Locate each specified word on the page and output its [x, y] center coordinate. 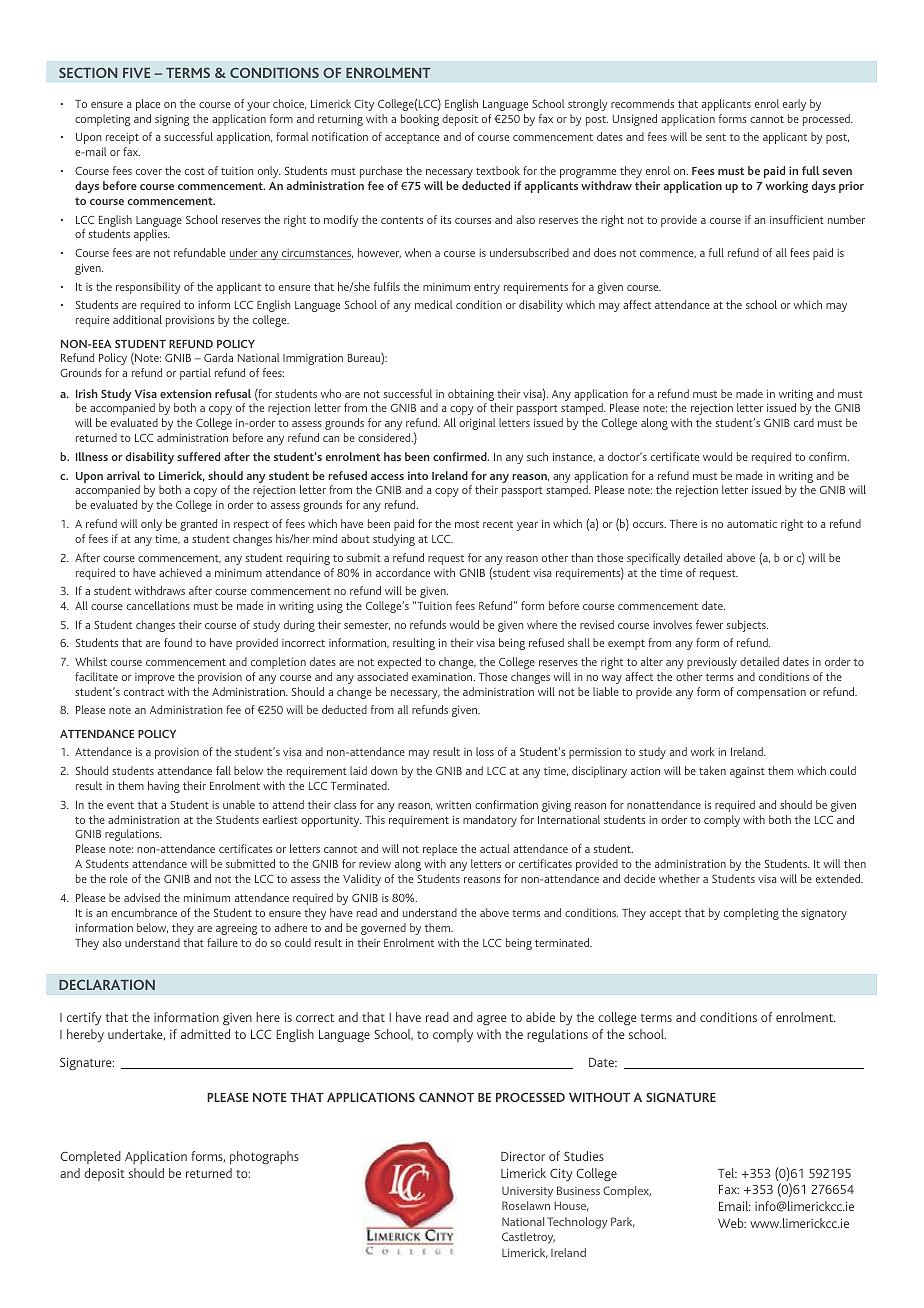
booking [420, 120]
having [164, 787]
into [418, 475]
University [527, 1192]
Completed [90, 1157]
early [794, 105]
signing [172, 120]
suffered [198, 456]
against [747, 772]
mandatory [490, 821]
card [804, 422]
